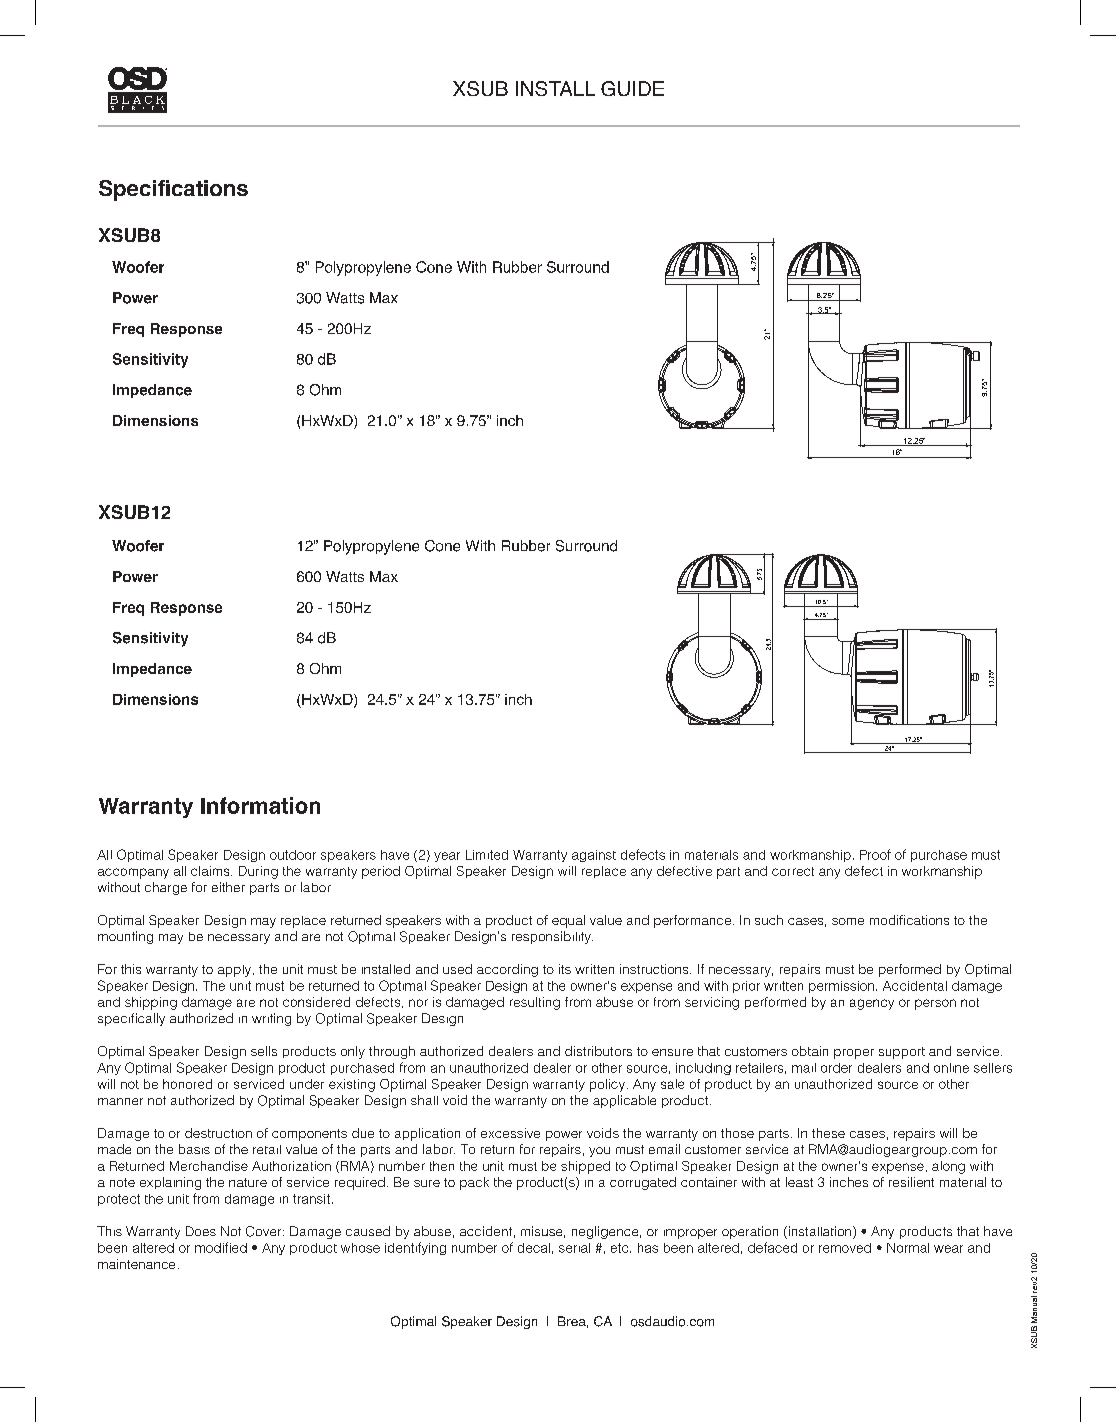 The height and width of the screenshot is (1423, 1116). I want to click on Proof, so click(875, 854).
